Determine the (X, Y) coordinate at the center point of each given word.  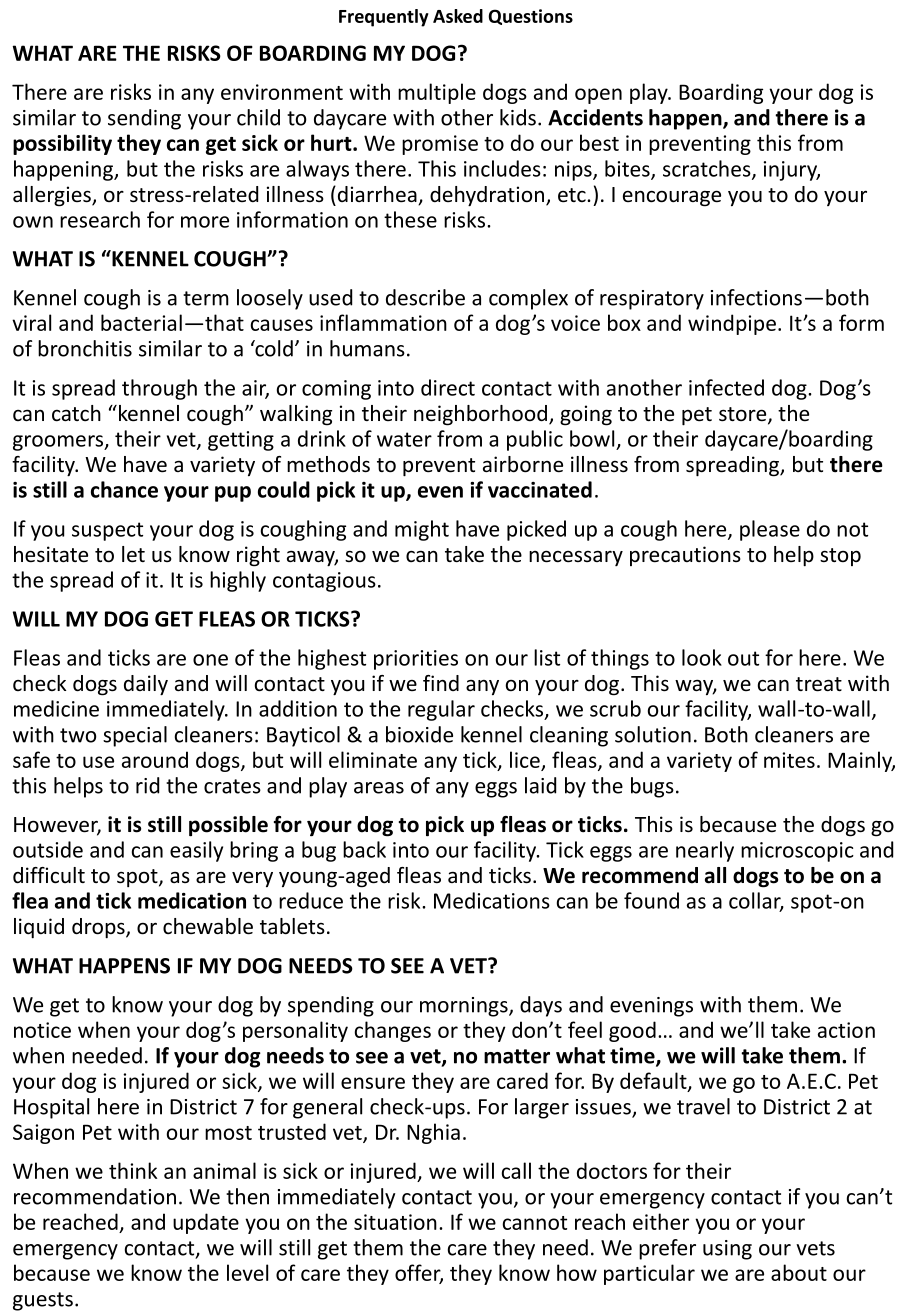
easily (196, 851)
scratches (708, 169)
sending (144, 119)
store (744, 415)
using (727, 1250)
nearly (705, 851)
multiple (437, 93)
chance (124, 489)
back (364, 849)
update (206, 1223)
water (404, 439)
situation (395, 1222)
